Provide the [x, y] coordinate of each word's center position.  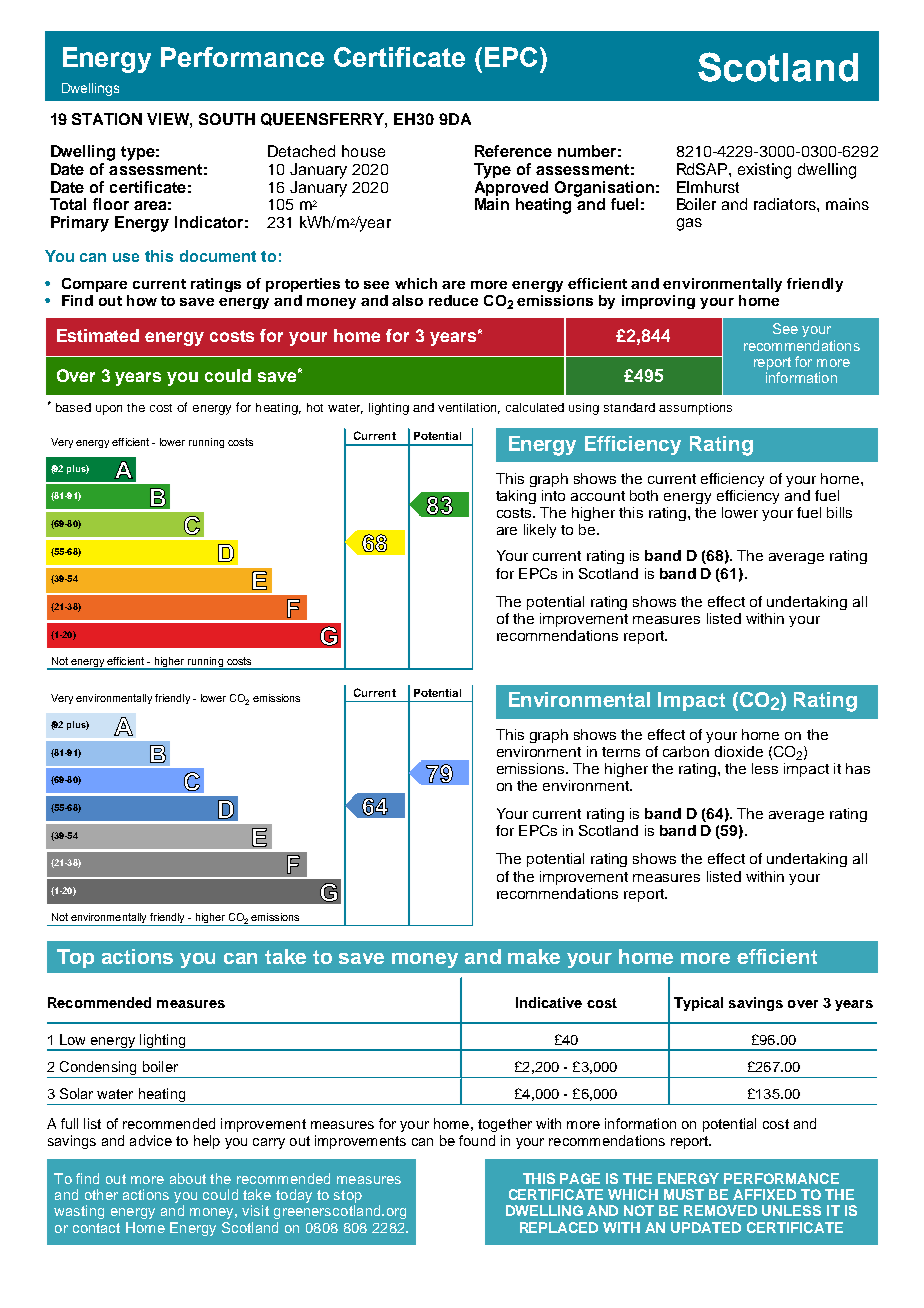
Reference [513, 151]
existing [764, 171]
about [188, 1178]
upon [109, 410]
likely [540, 531]
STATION [107, 119]
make [534, 956]
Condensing [98, 1069]
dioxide [739, 751]
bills [839, 512]
